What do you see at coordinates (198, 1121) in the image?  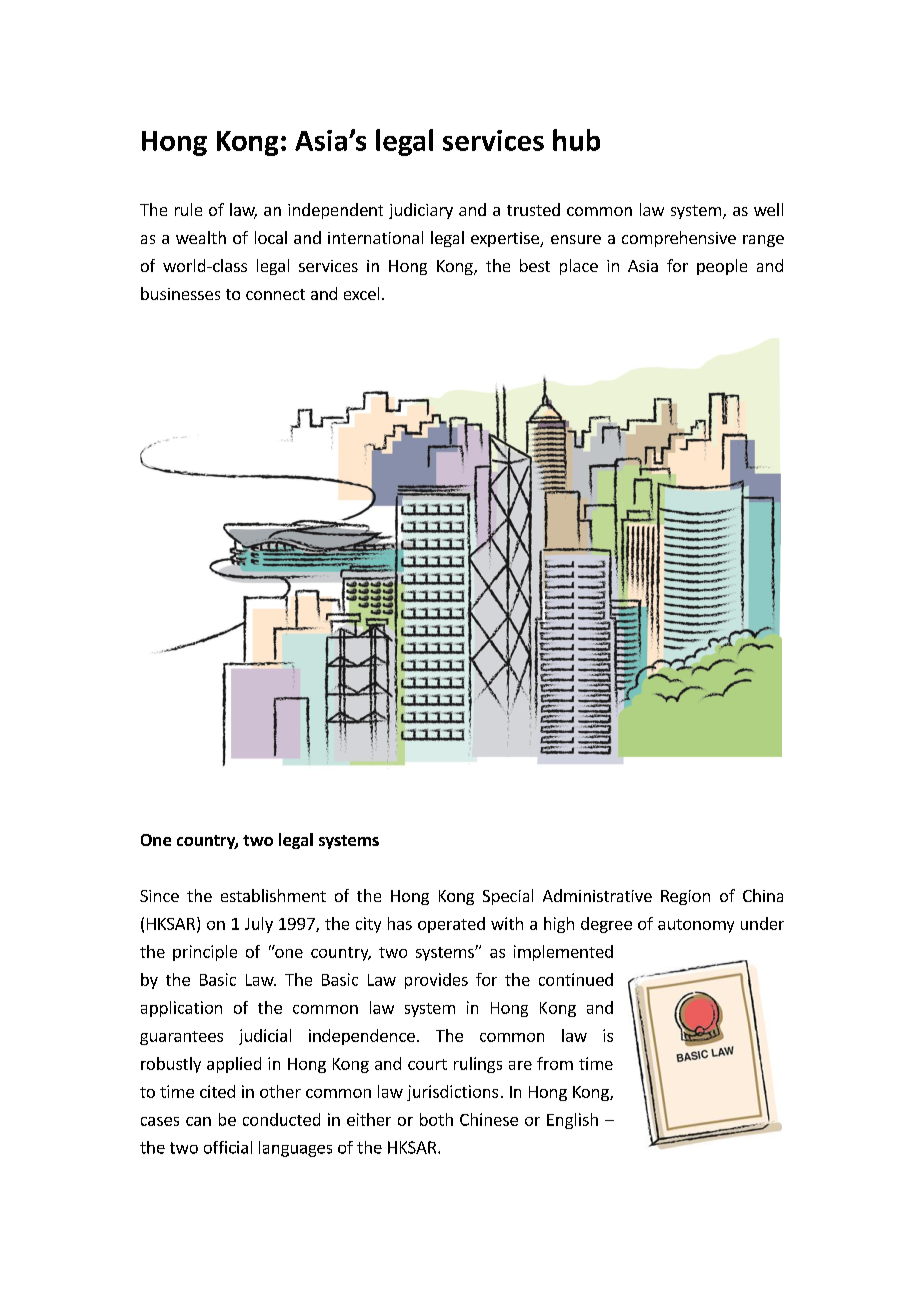 I see `can` at bounding box center [198, 1121].
